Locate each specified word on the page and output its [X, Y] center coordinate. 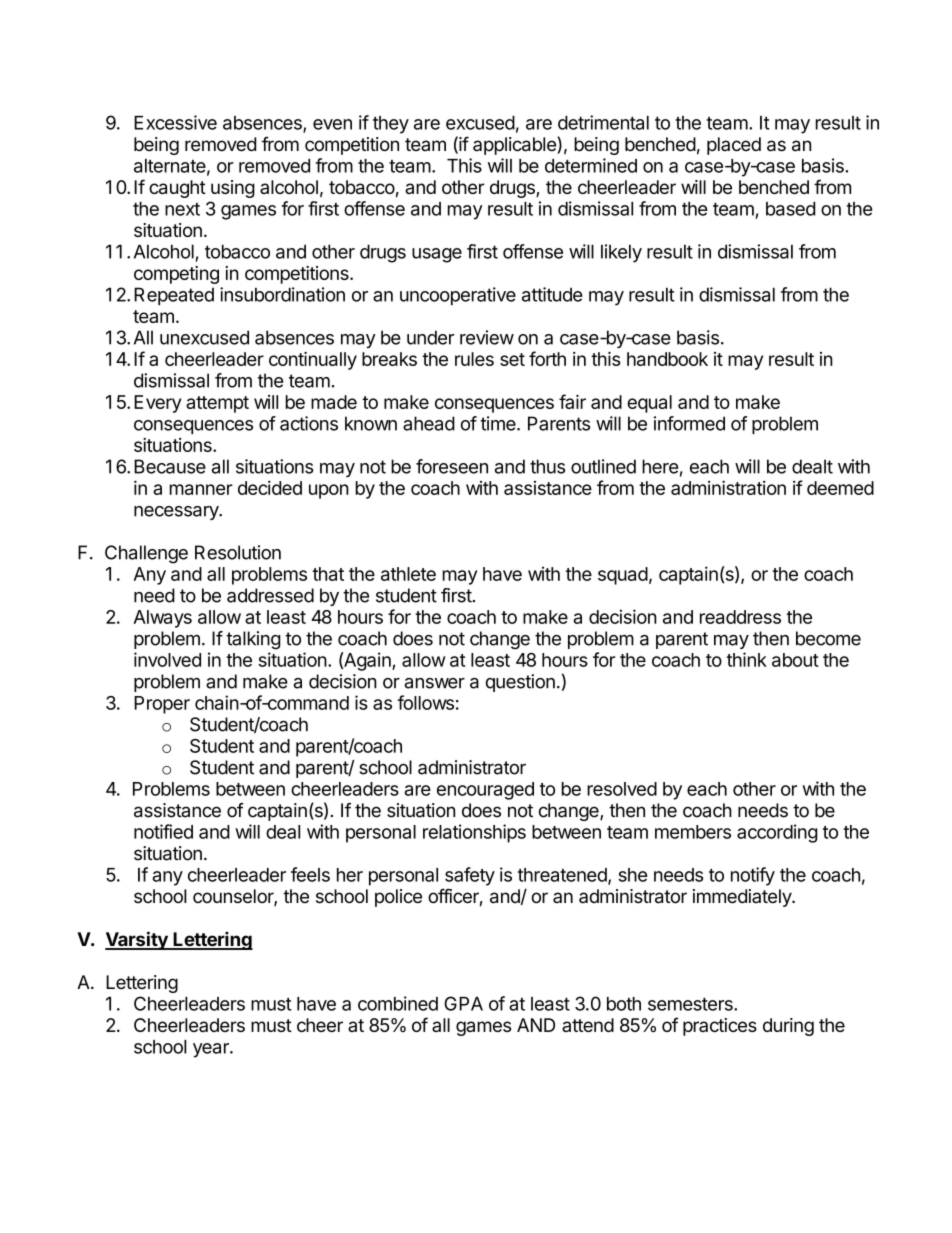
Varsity [137, 940]
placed [734, 146]
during [788, 1027]
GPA [463, 1003]
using [233, 189]
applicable [515, 145]
